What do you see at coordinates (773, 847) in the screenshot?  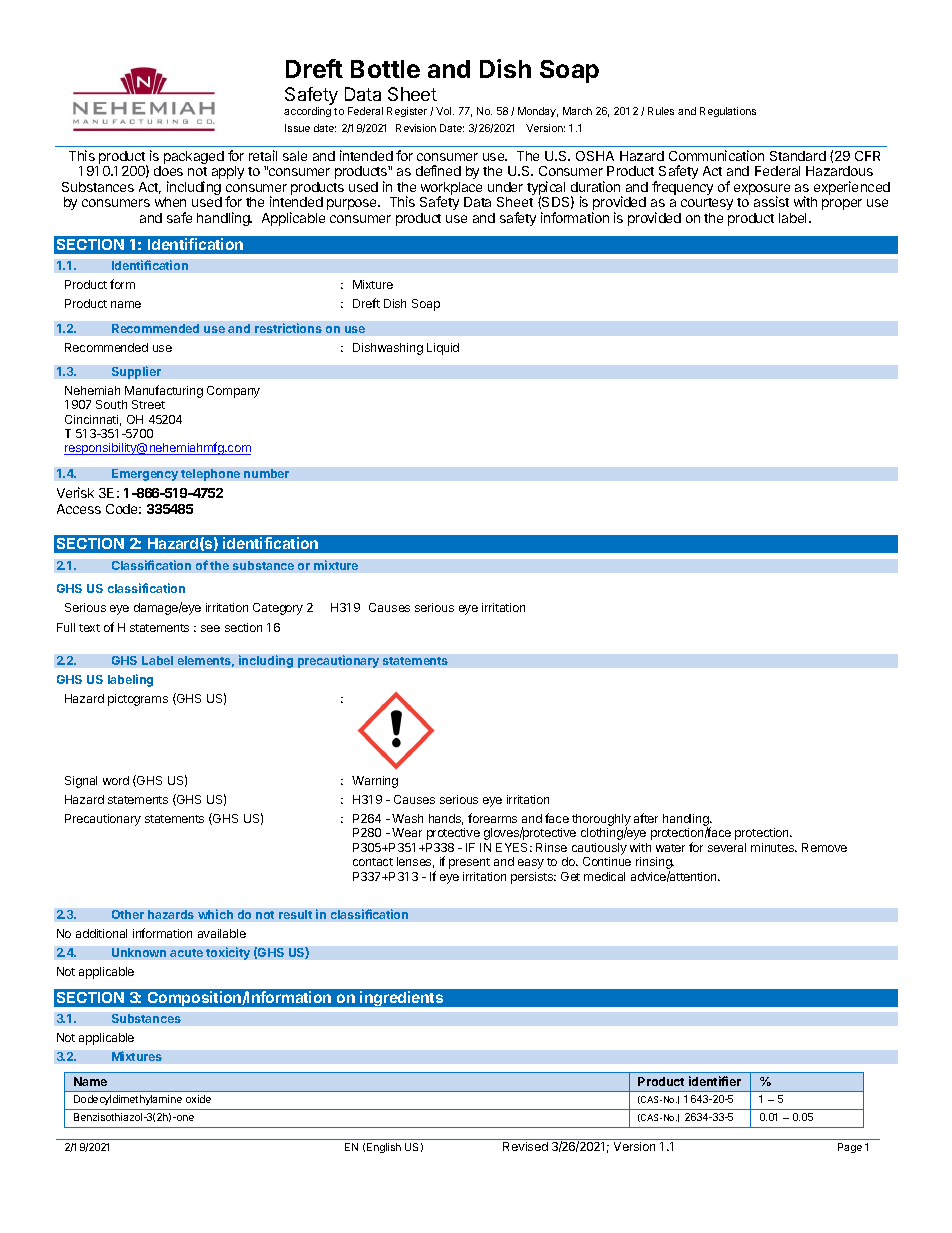 I see `minutes` at bounding box center [773, 847].
